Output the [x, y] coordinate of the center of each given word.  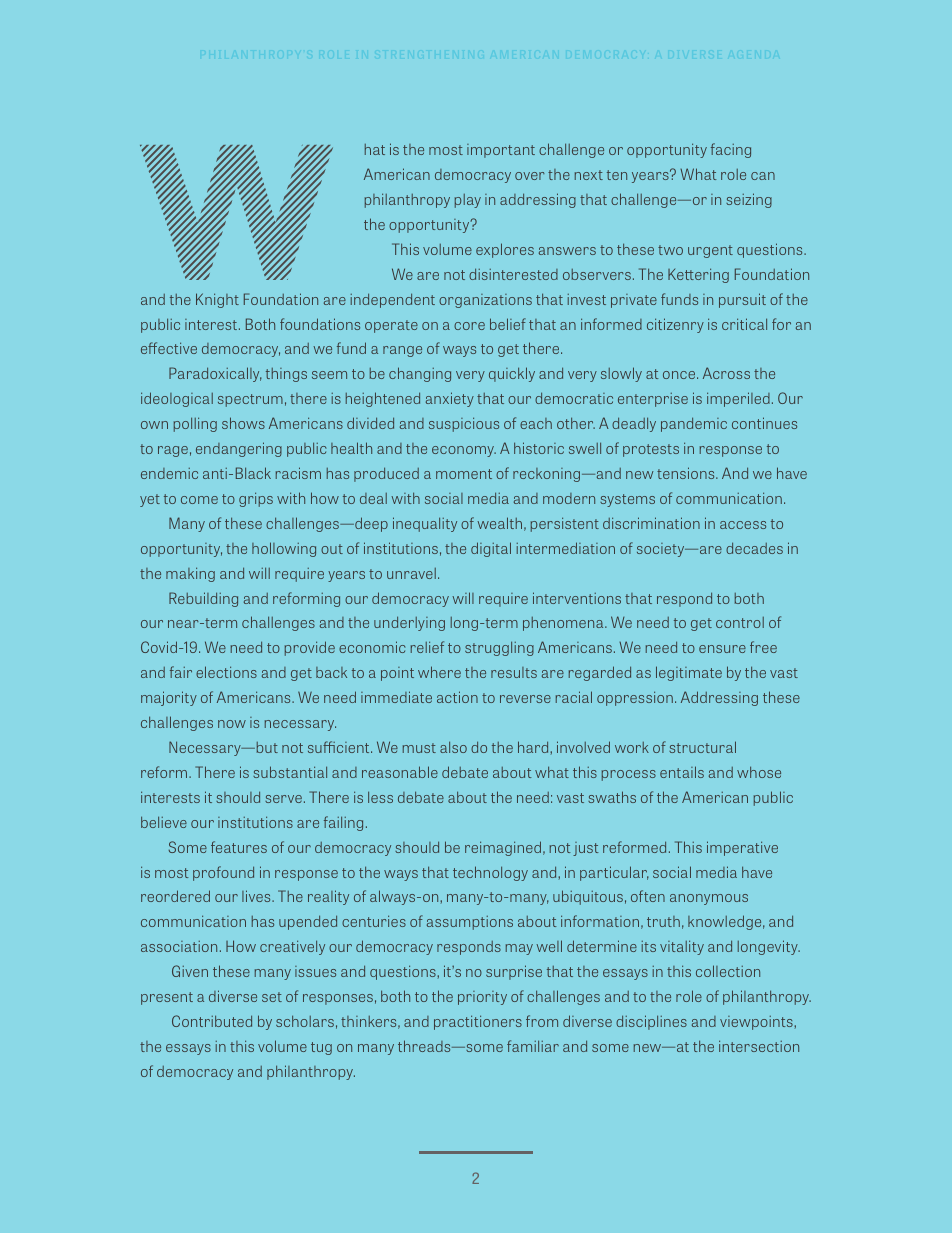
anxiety [450, 399]
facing [731, 150]
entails [682, 772]
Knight [217, 300]
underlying [409, 623]
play [468, 201]
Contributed [212, 1021]
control [740, 622]
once [680, 375]
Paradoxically [215, 374]
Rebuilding [203, 599]
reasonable [400, 772]
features [239, 847]
